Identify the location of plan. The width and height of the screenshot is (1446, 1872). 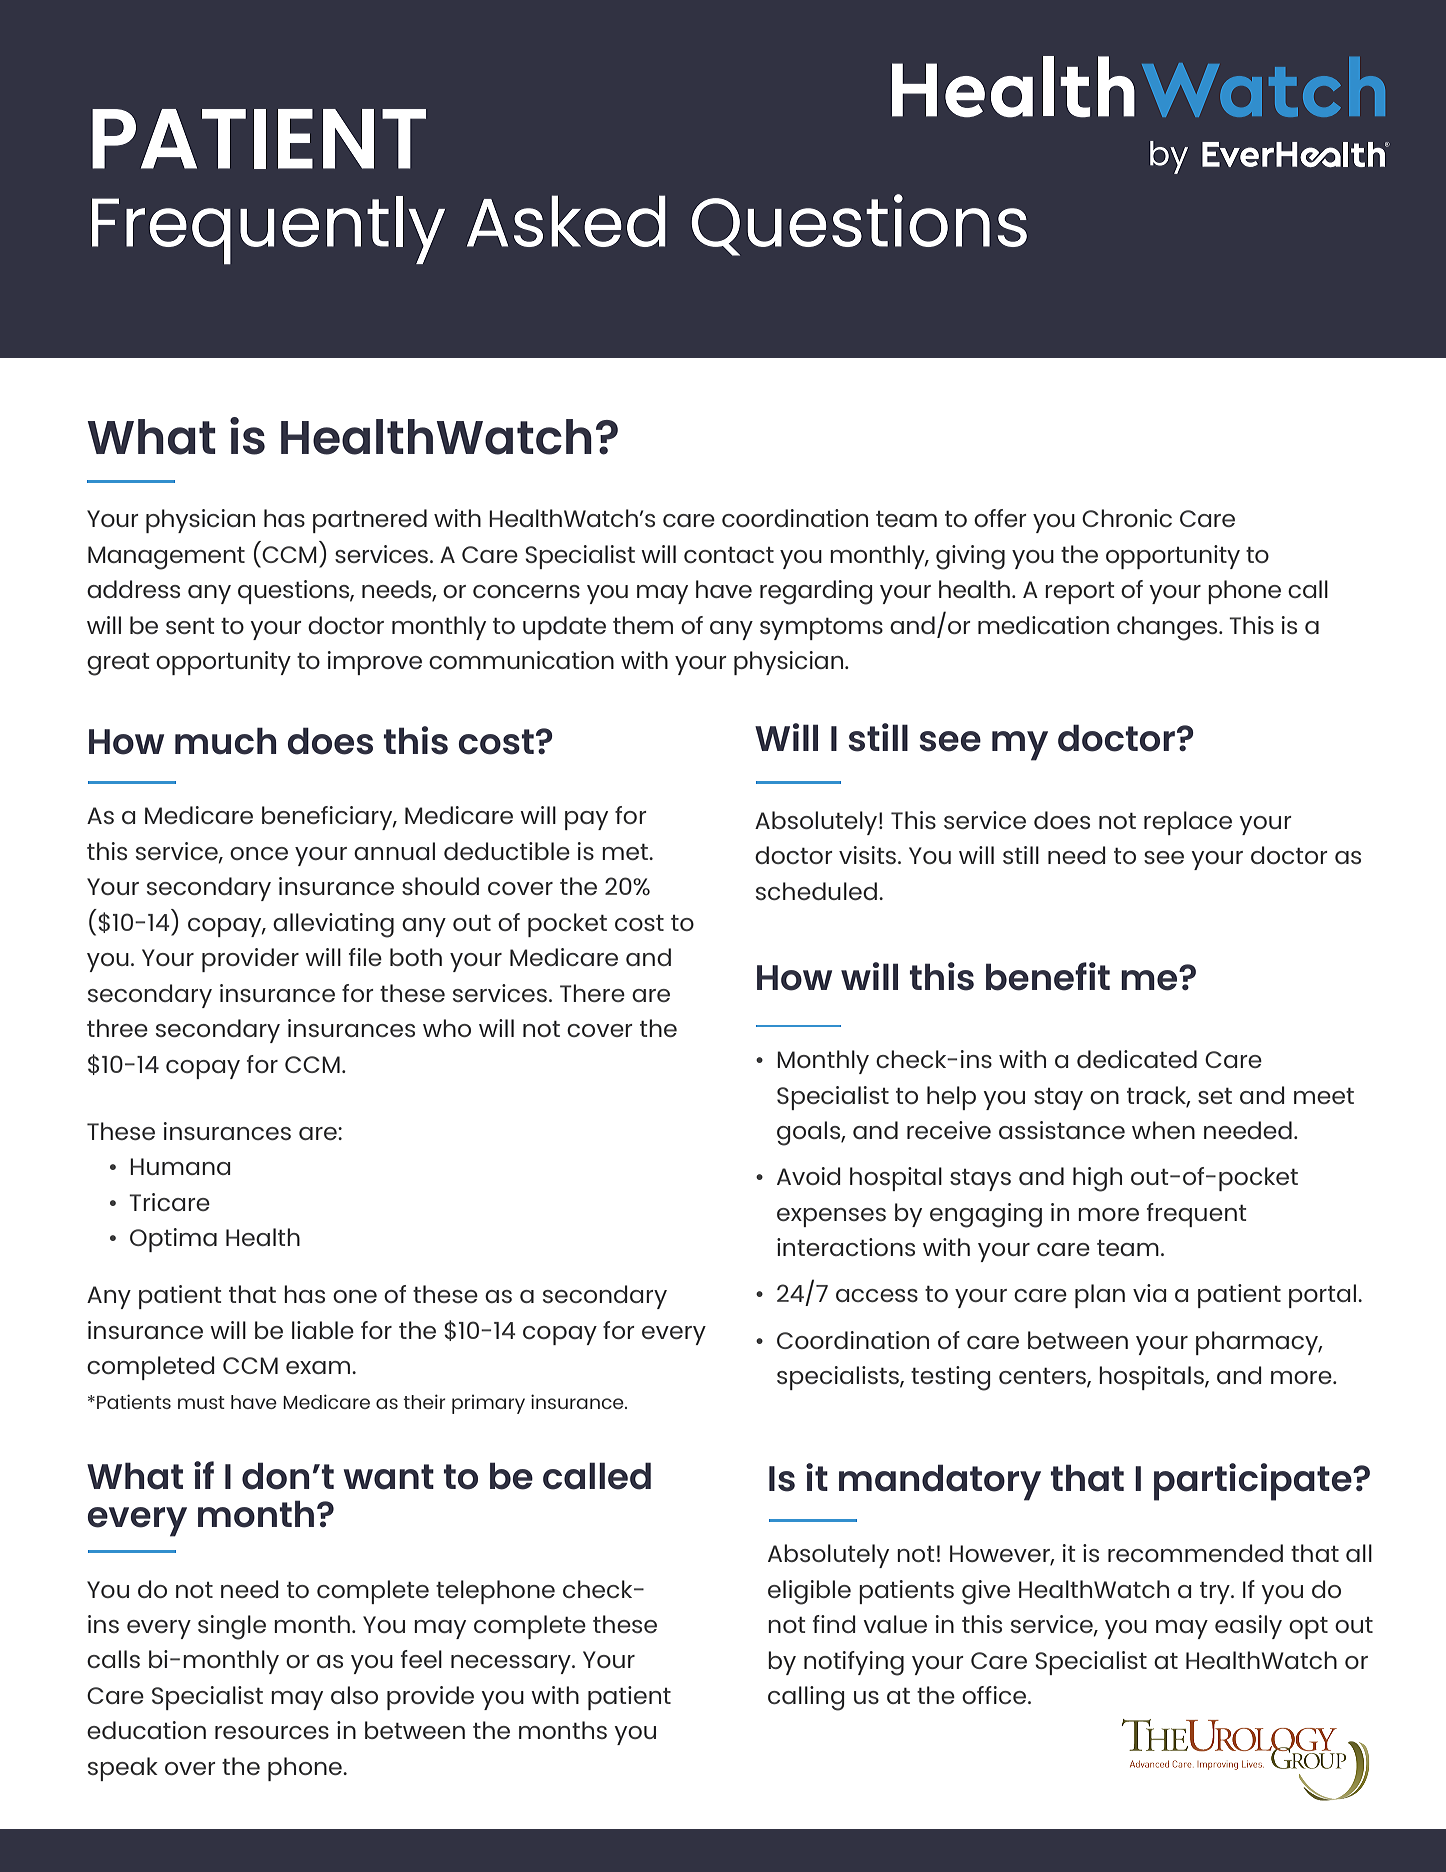
(1100, 1296).
